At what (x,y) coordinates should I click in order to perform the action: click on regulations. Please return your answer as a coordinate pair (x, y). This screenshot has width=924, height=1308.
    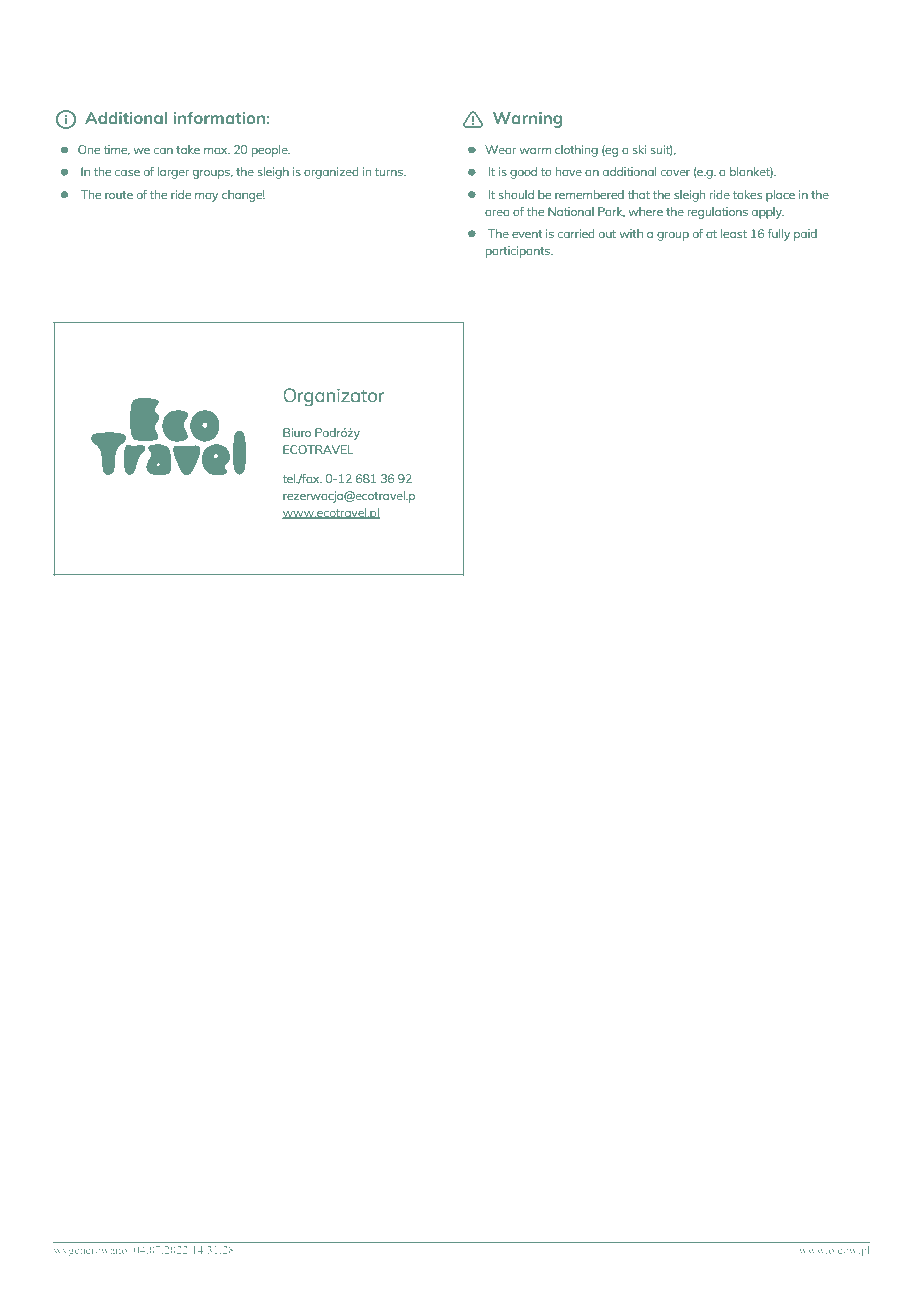
    Looking at the image, I should click on (718, 213).
